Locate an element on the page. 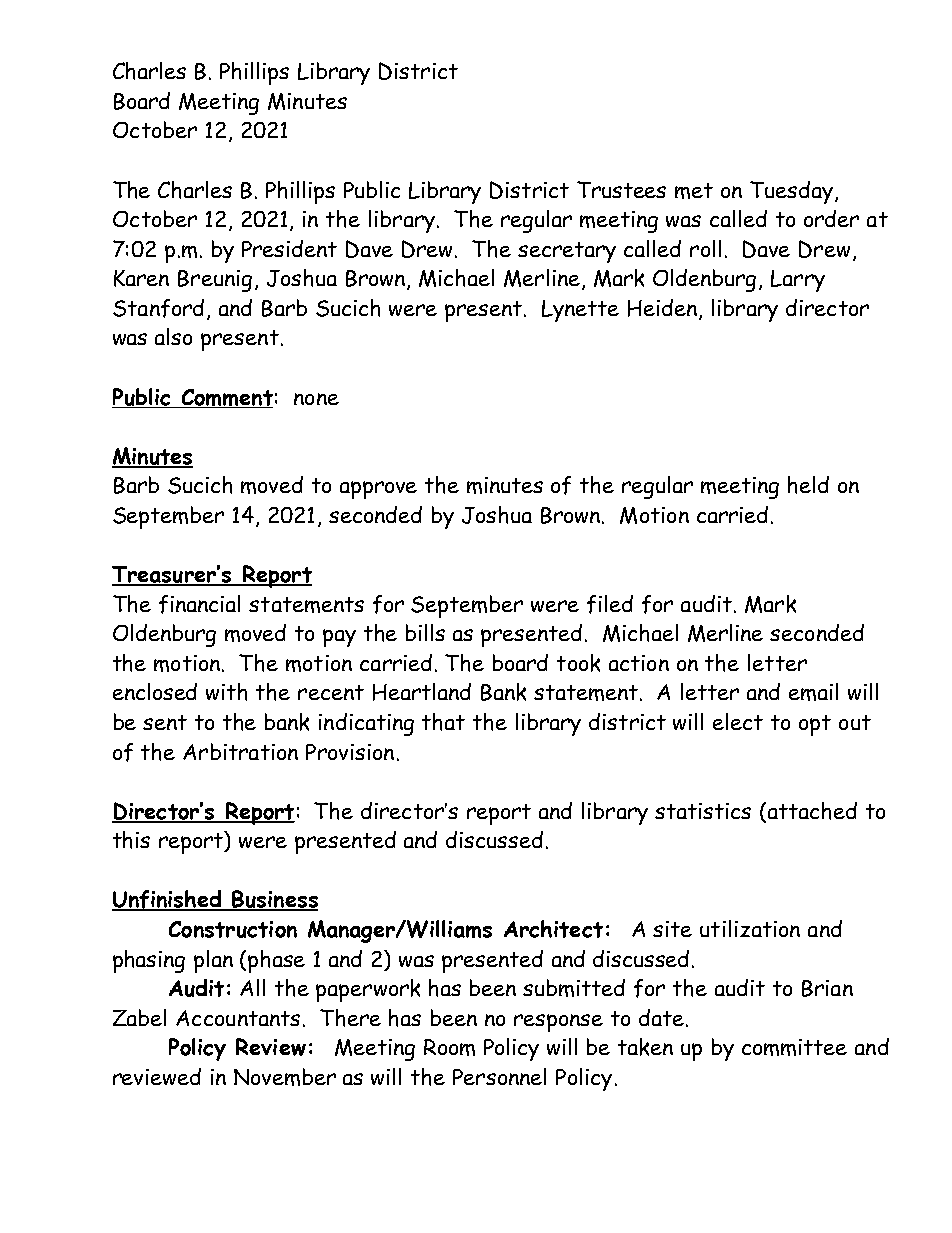  committee is located at coordinates (794, 1047).
